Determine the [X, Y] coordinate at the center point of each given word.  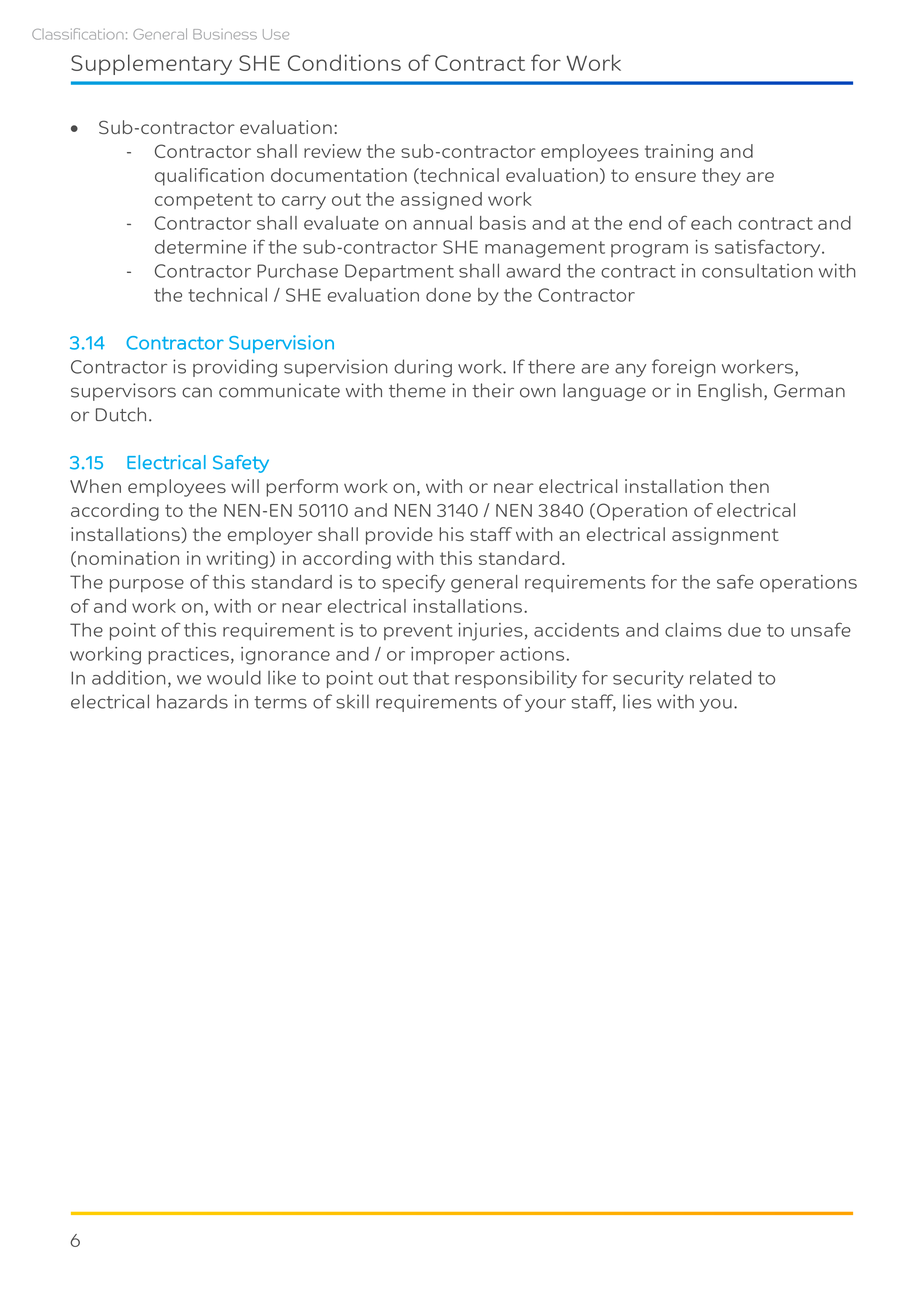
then [749, 486]
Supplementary [151, 64]
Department [399, 272]
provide [399, 536]
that [431, 678]
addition [128, 677]
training [679, 153]
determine [201, 247]
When [95, 486]
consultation [757, 271]
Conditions [344, 62]
